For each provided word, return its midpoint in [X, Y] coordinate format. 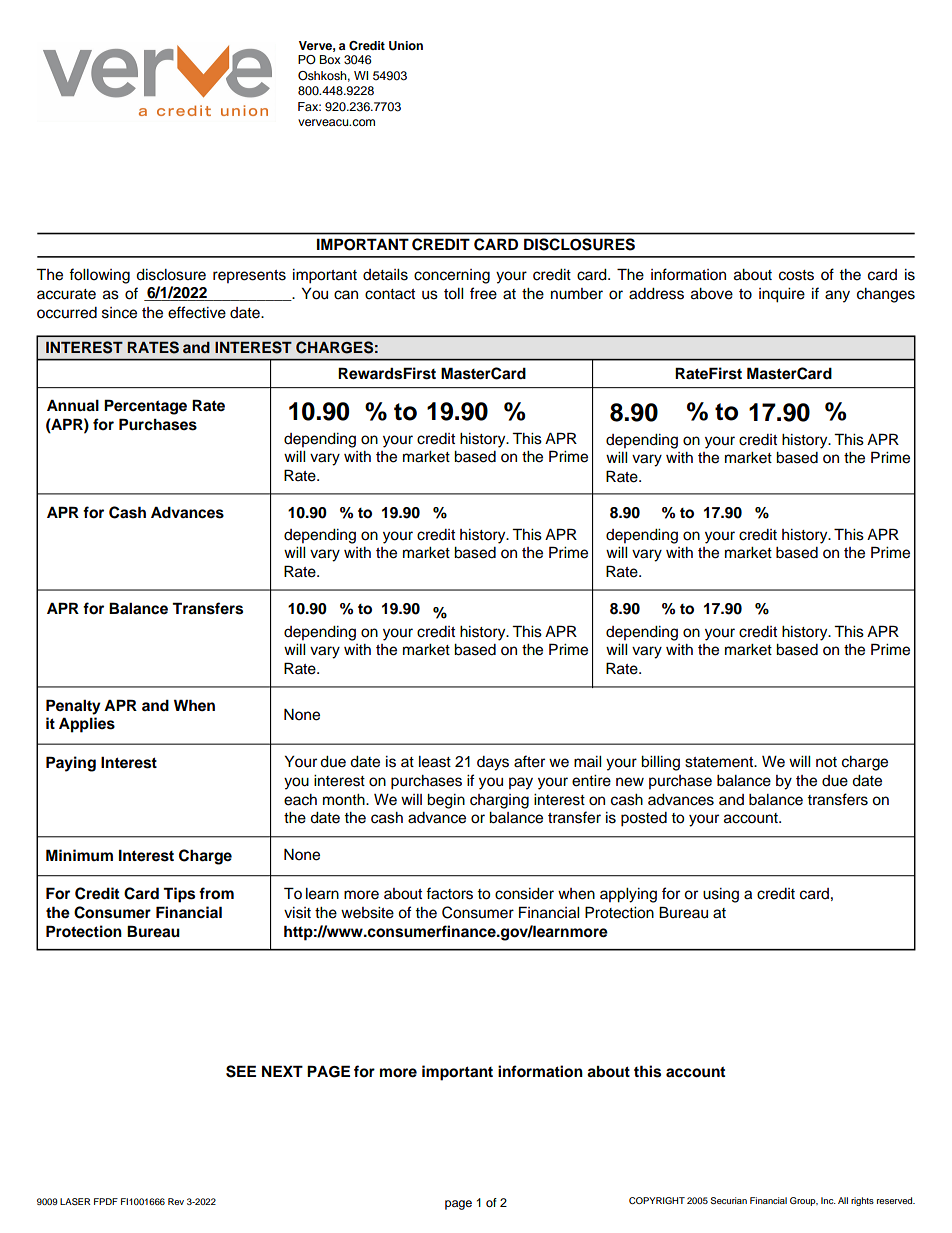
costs [796, 275]
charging [499, 801]
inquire [782, 295]
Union [406, 46]
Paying [71, 764]
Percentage [145, 407]
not [826, 762]
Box [330, 59]
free [483, 293]
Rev [176, 1201]
